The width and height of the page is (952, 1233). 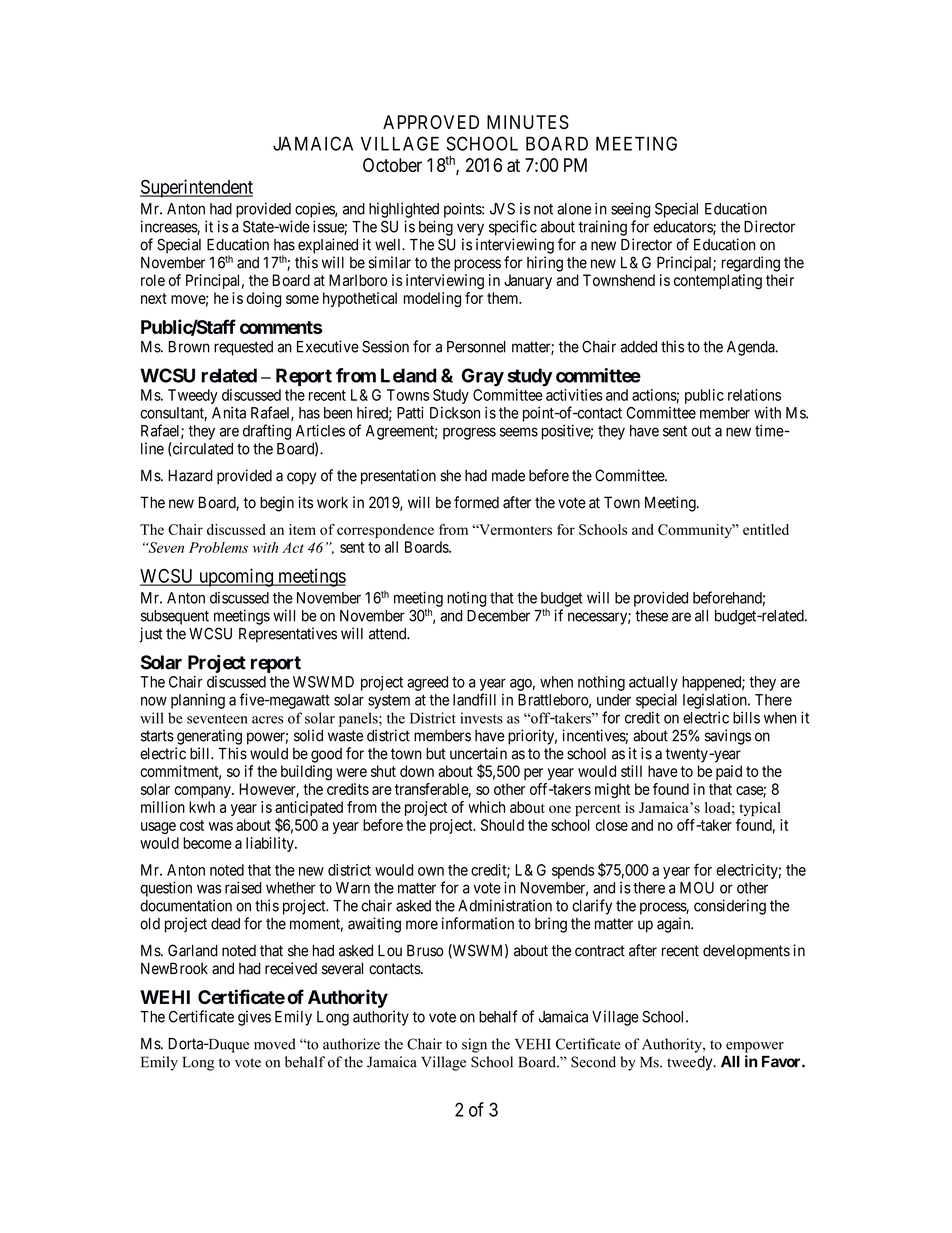 I want to click on APPROVED, so click(x=431, y=122).
